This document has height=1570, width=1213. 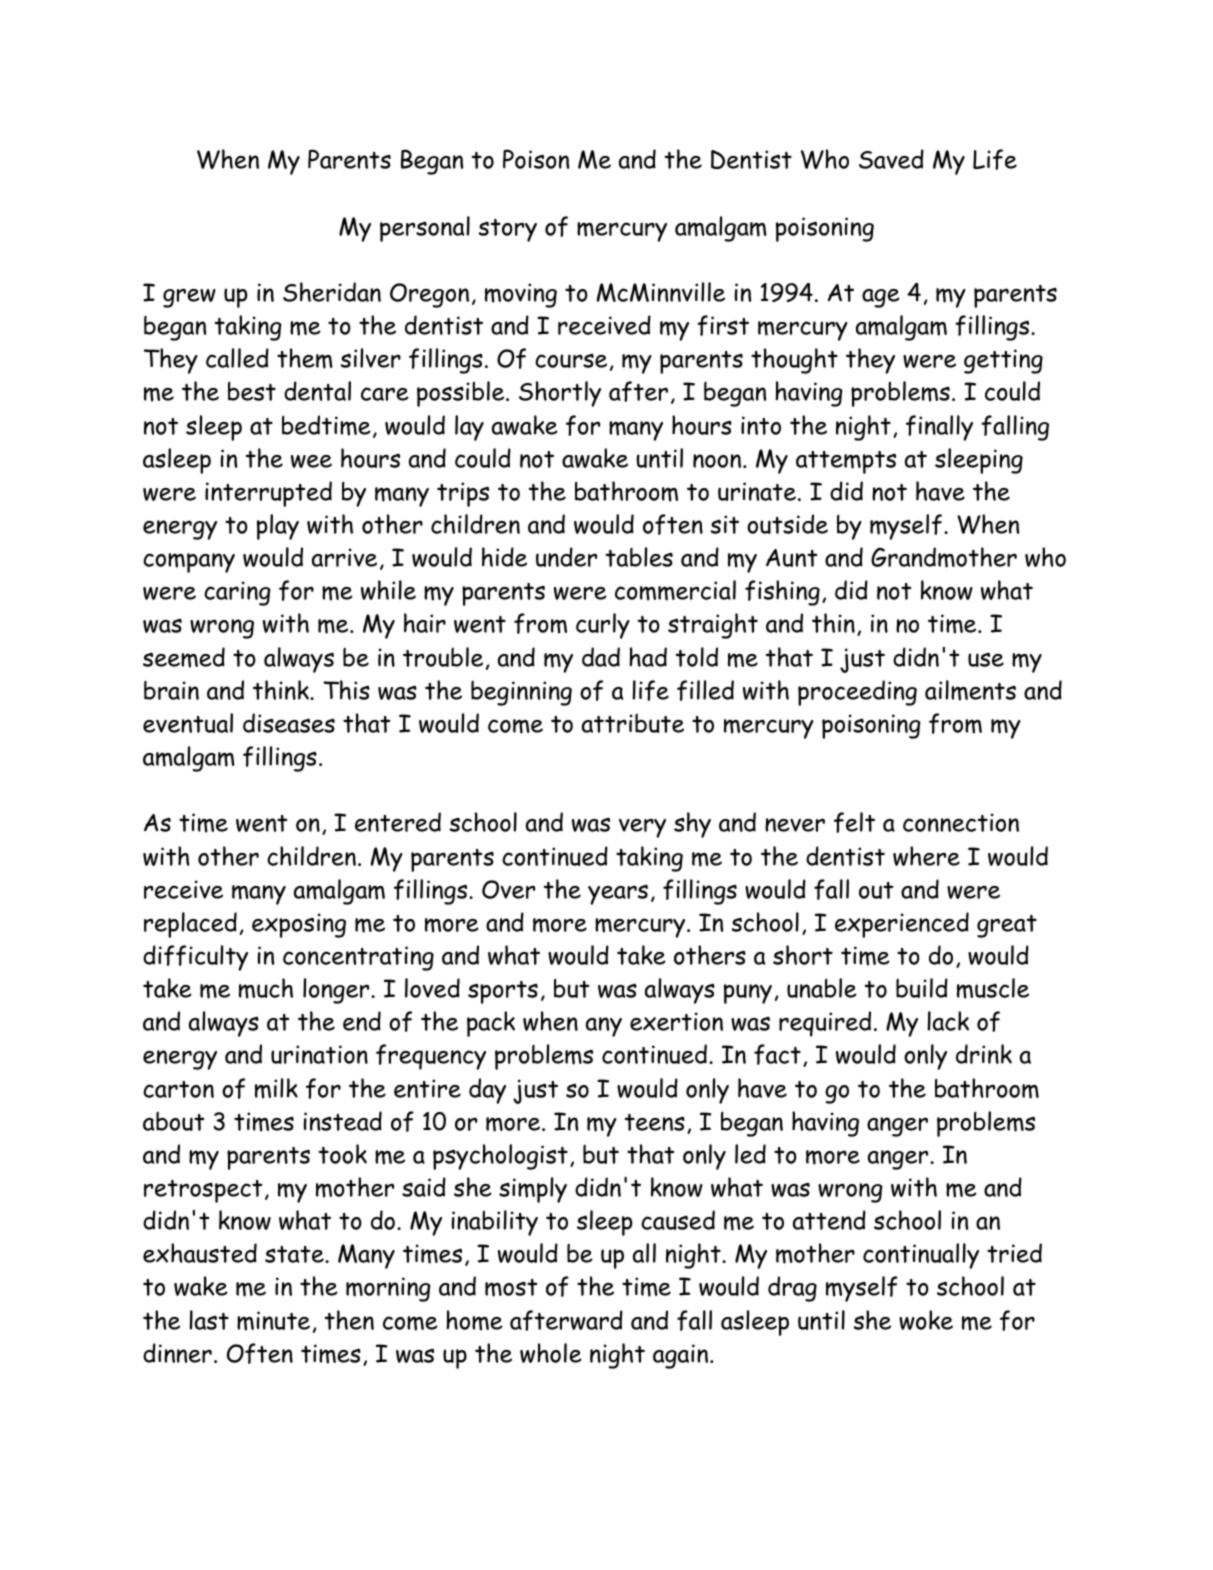 What do you see at coordinates (846, 462) in the document?
I see `attempts` at bounding box center [846, 462].
